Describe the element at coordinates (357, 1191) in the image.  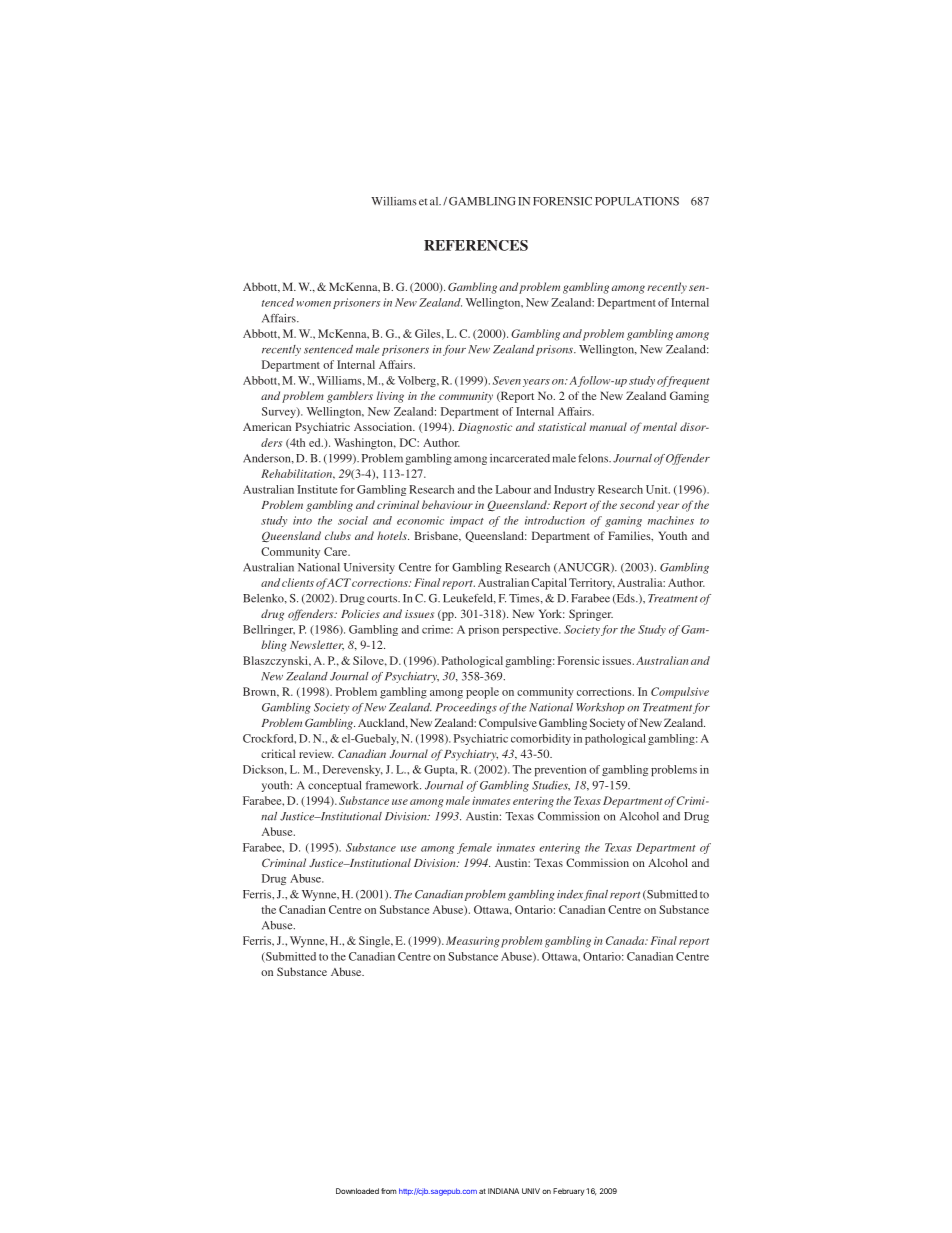
I see `Downloaded` at that location.
